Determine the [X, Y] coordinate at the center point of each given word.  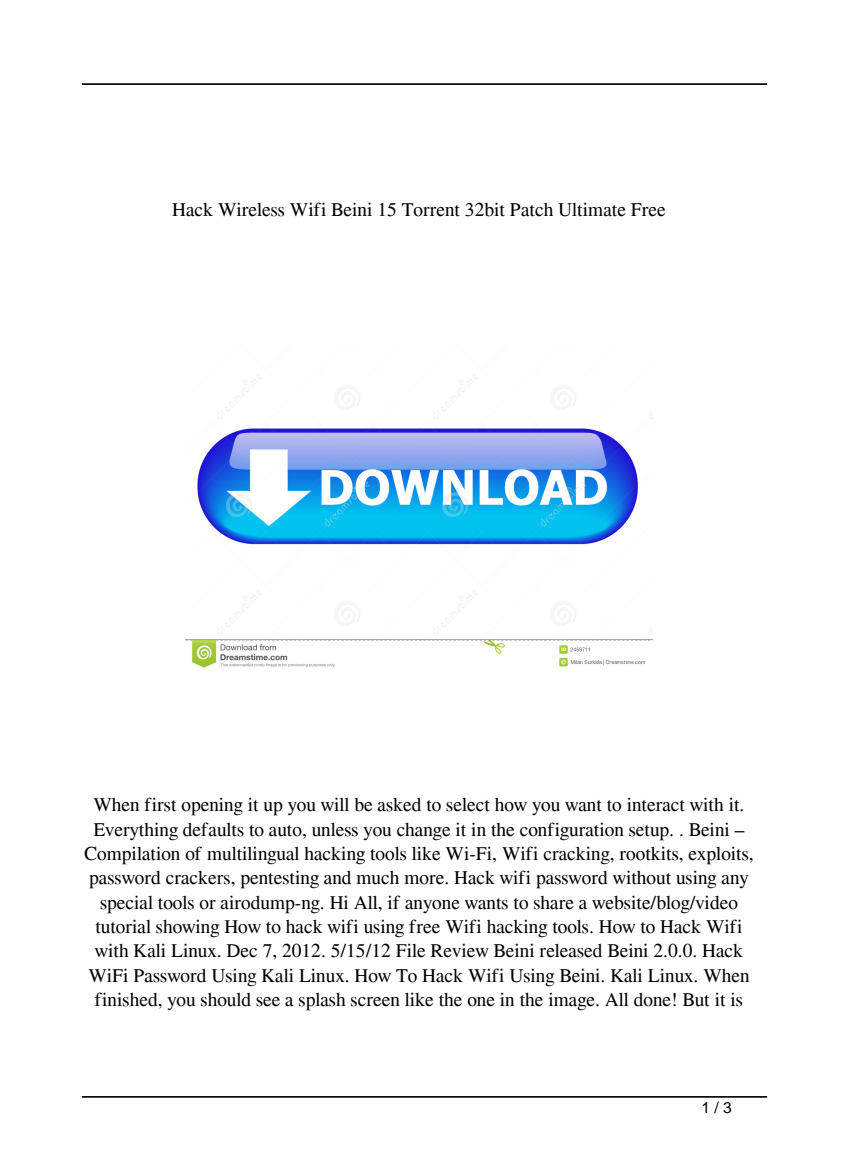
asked [399, 805]
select [468, 805]
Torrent [431, 210]
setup [650, 833]
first [160, 804]
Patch [531, 210]
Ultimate [592, 209]
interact [656, 804]
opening [212, 806]
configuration [572, 831]
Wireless [251, 209]
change [423, 832]
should [226, 1000]
